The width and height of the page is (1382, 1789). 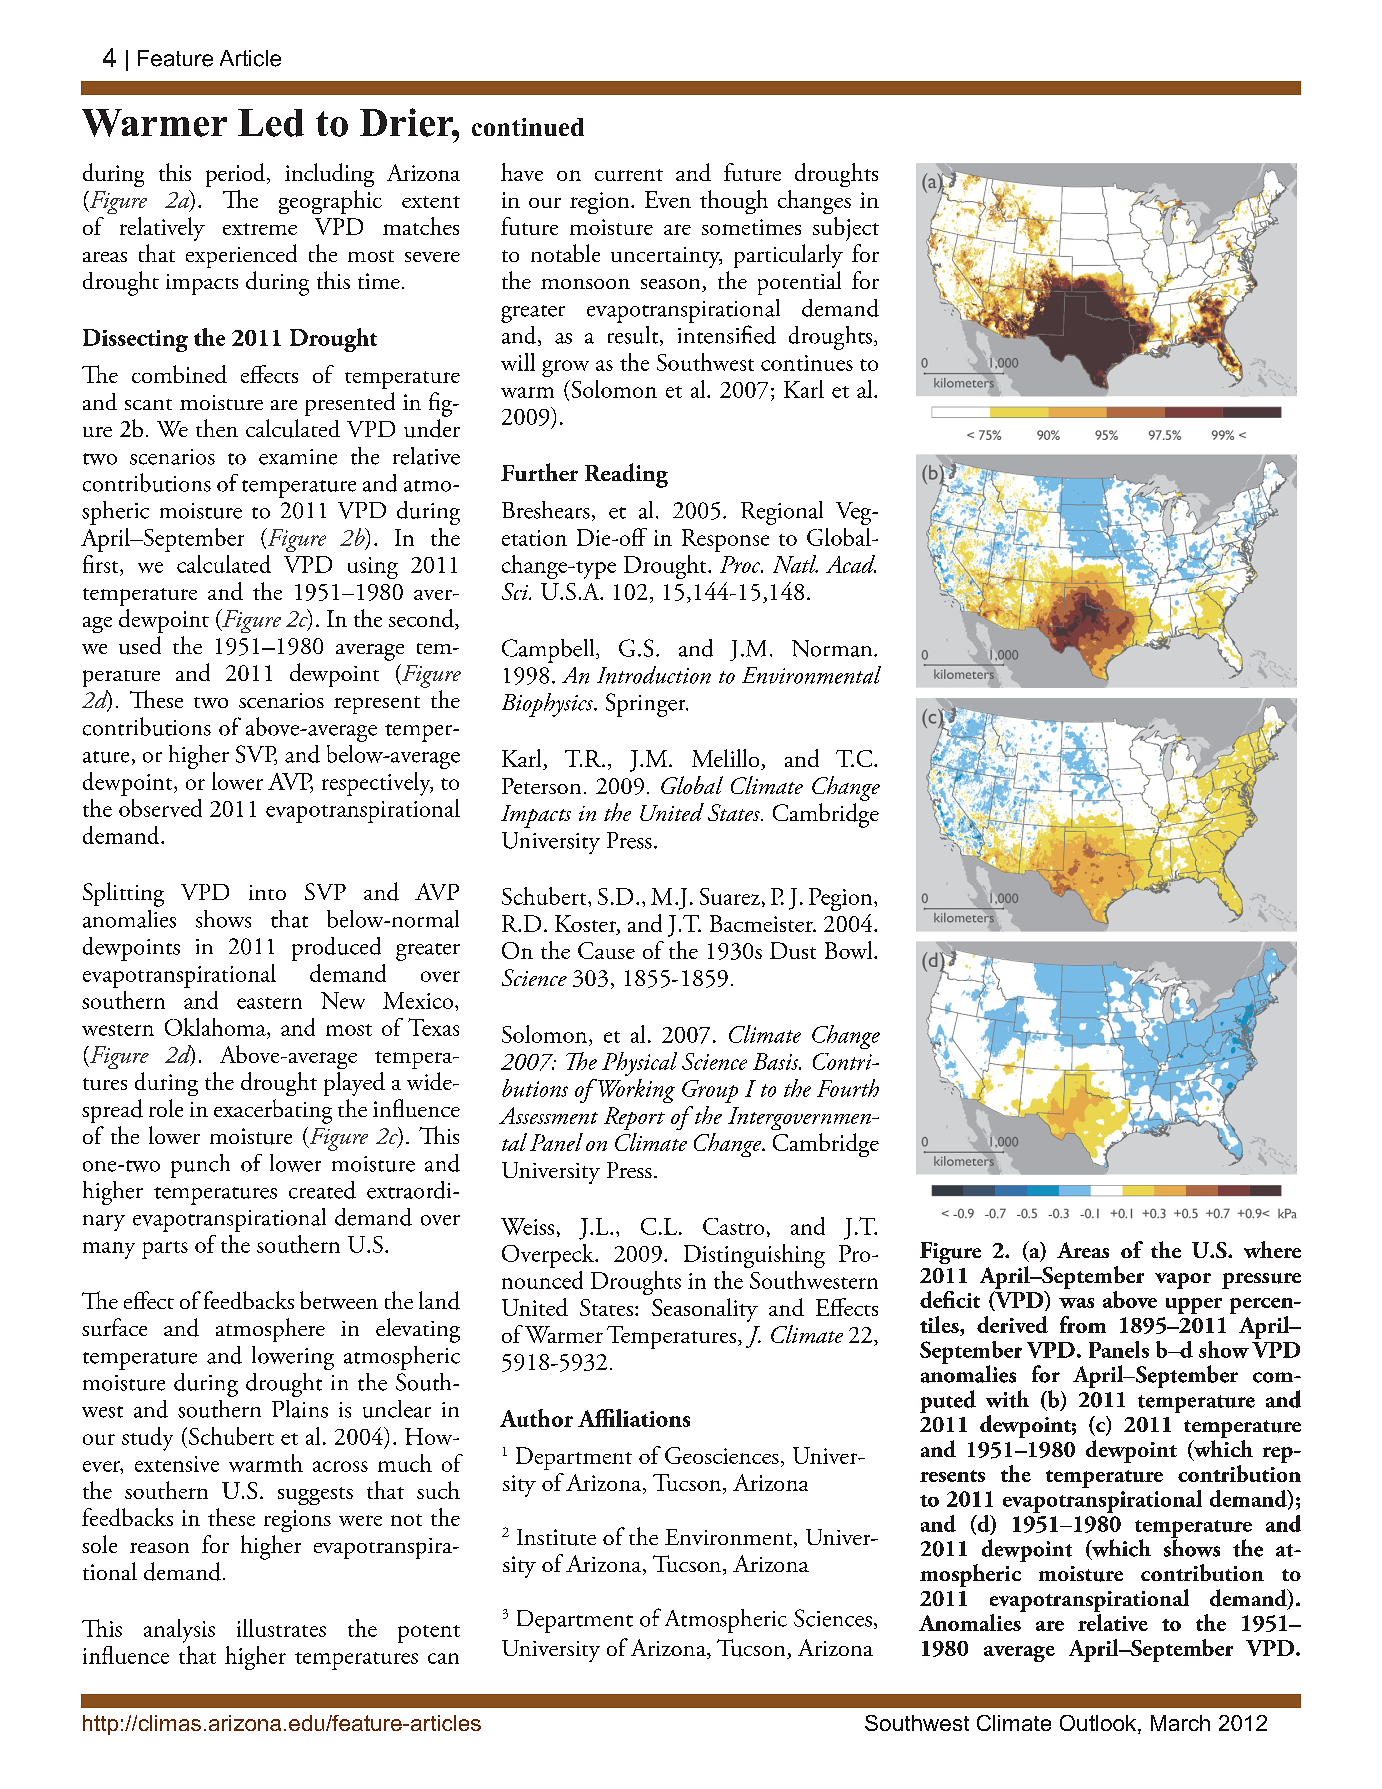 I want to click on into, so click(x=267, y=892).
